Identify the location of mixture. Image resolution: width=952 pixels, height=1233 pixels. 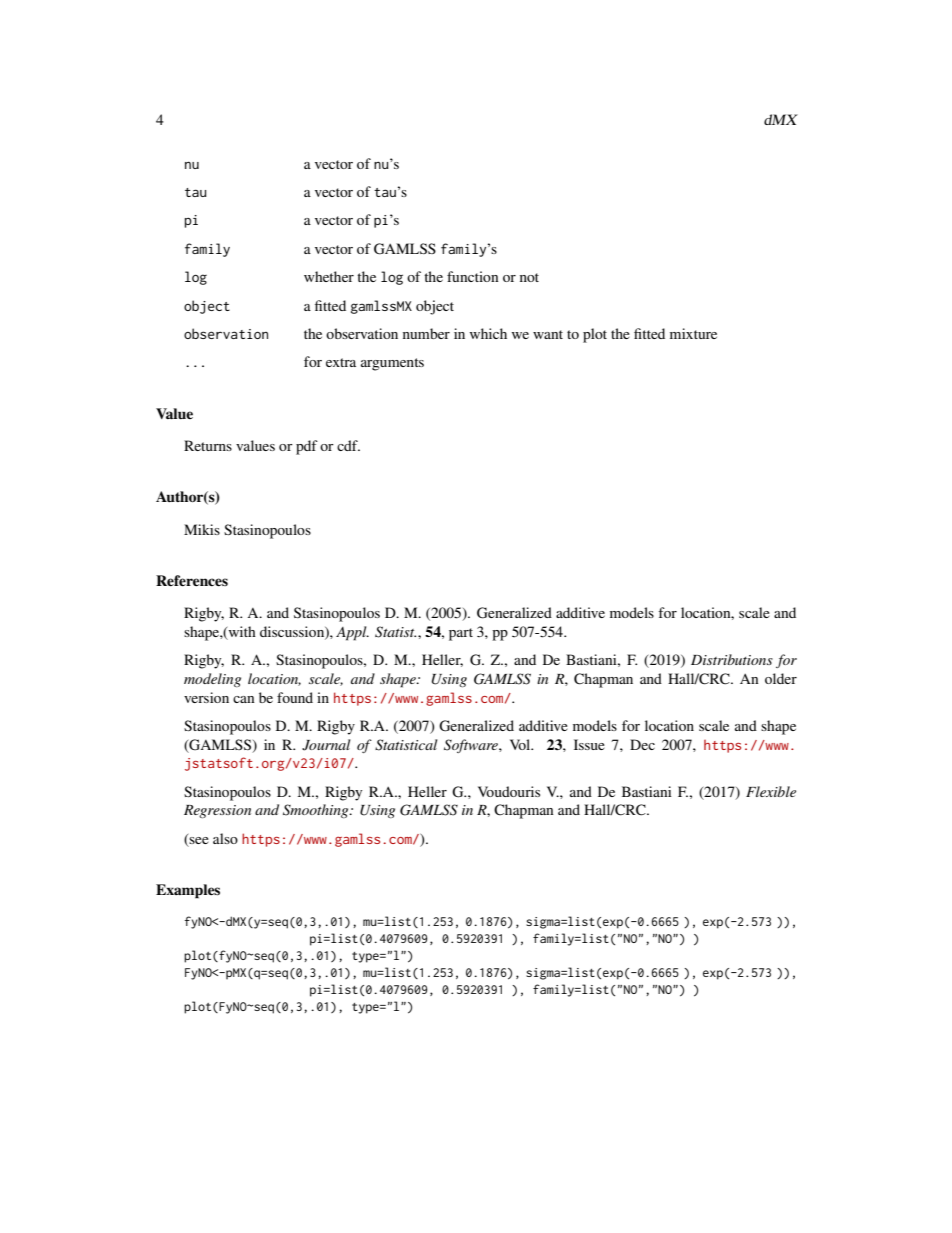
(693, 333).
